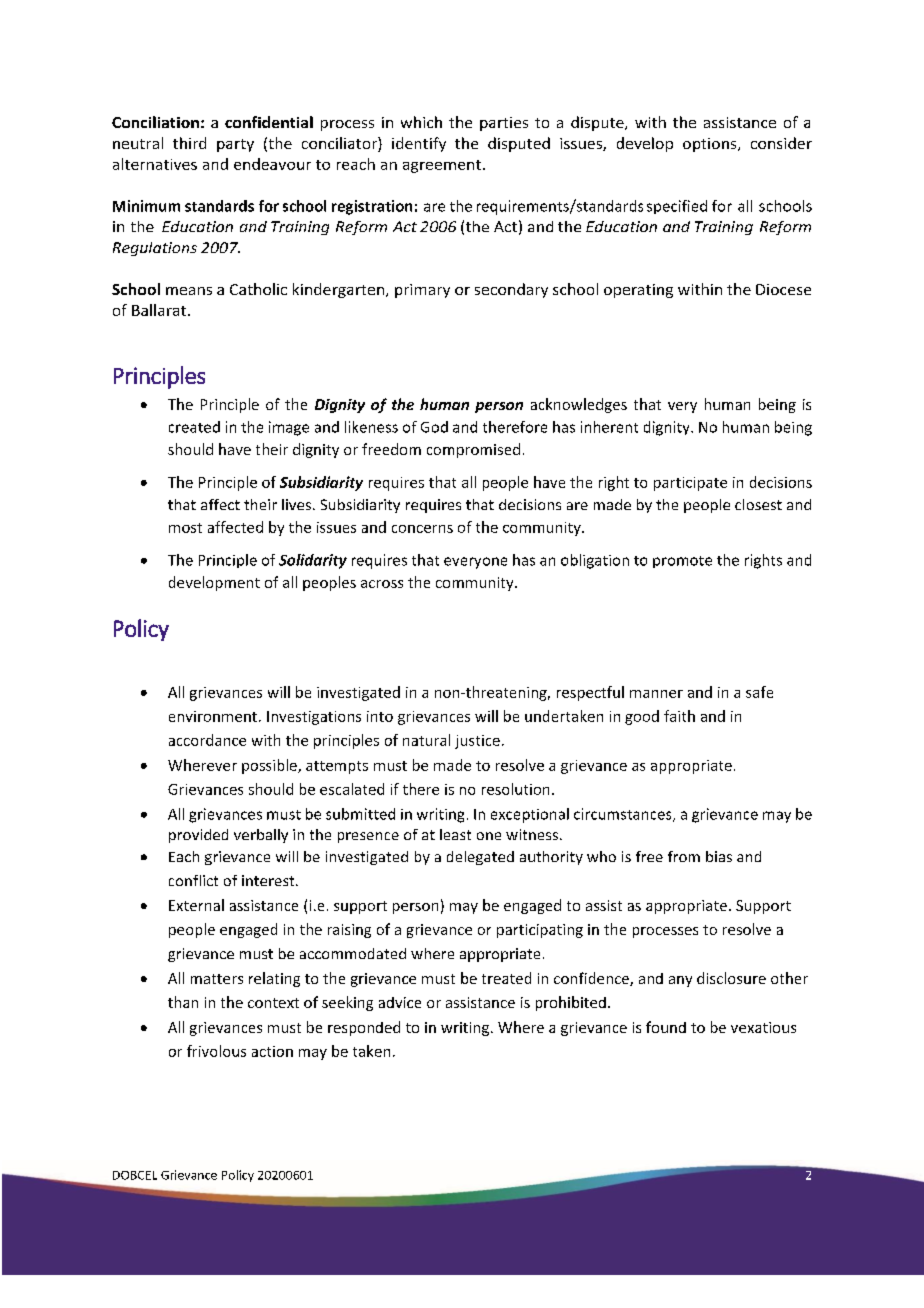 This screenshot has height=1308, width=924. What do you see at coordinates (719, 856) in the screenshot?
I see `bias` at bounding box center [719, 856].
